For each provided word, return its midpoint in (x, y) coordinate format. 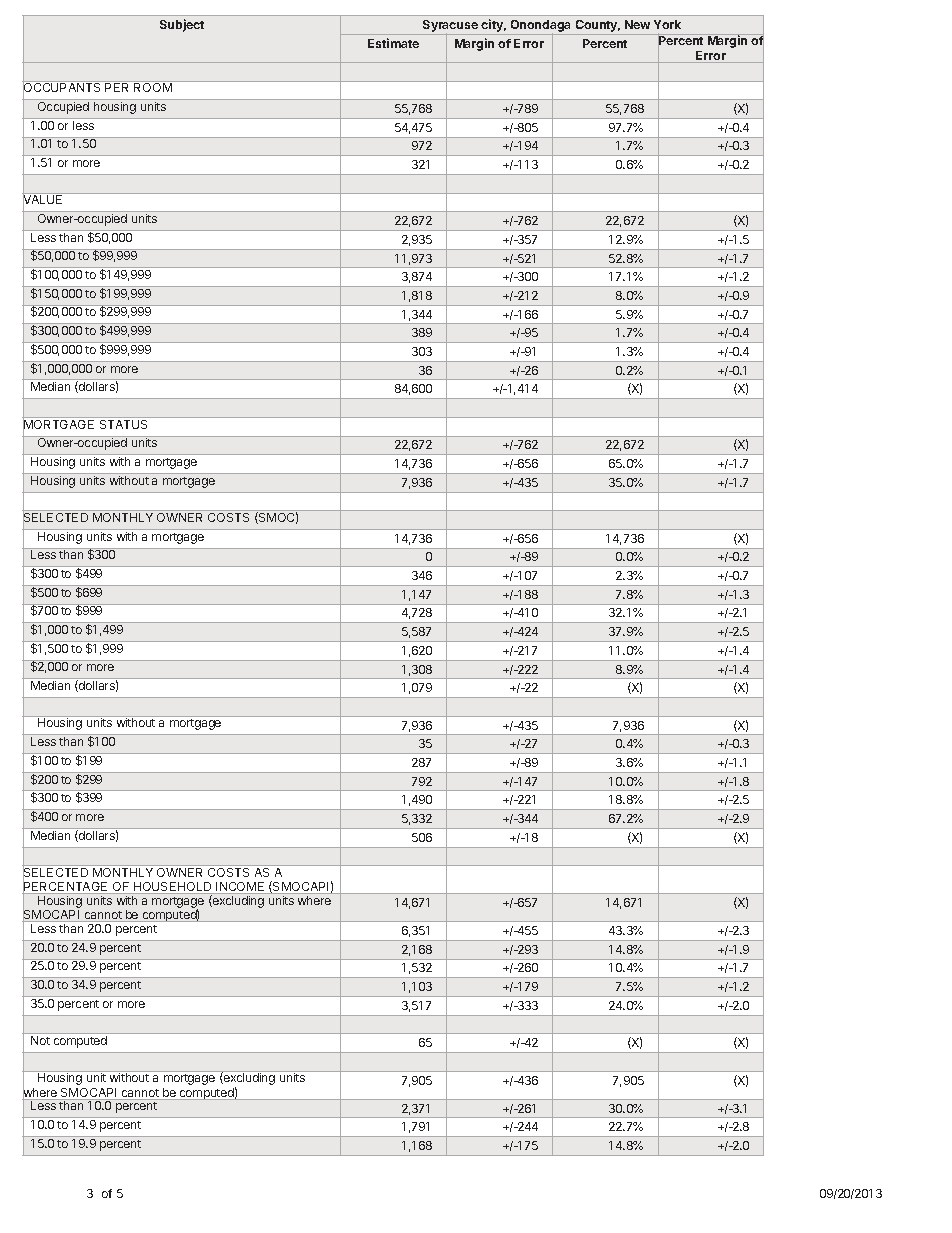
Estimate (393, 43)
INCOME (240, 888)
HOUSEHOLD (173, 888)
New (637, 24)
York (667, 24)
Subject (182, 25)
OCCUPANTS (62, 88)
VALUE (44, 200)
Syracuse (450, 27)
